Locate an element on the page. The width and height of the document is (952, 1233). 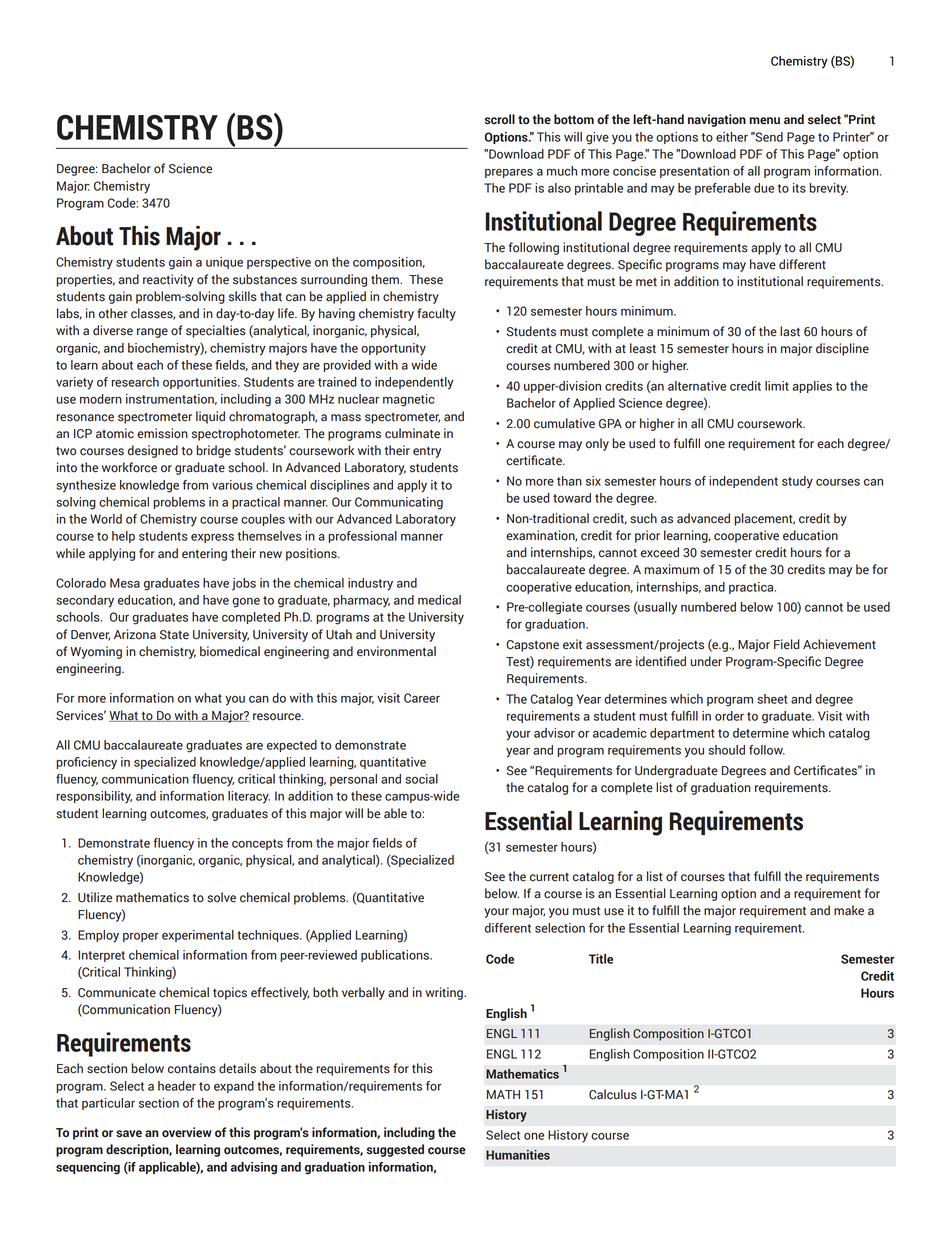
either is located at coordinates (732, 137).
